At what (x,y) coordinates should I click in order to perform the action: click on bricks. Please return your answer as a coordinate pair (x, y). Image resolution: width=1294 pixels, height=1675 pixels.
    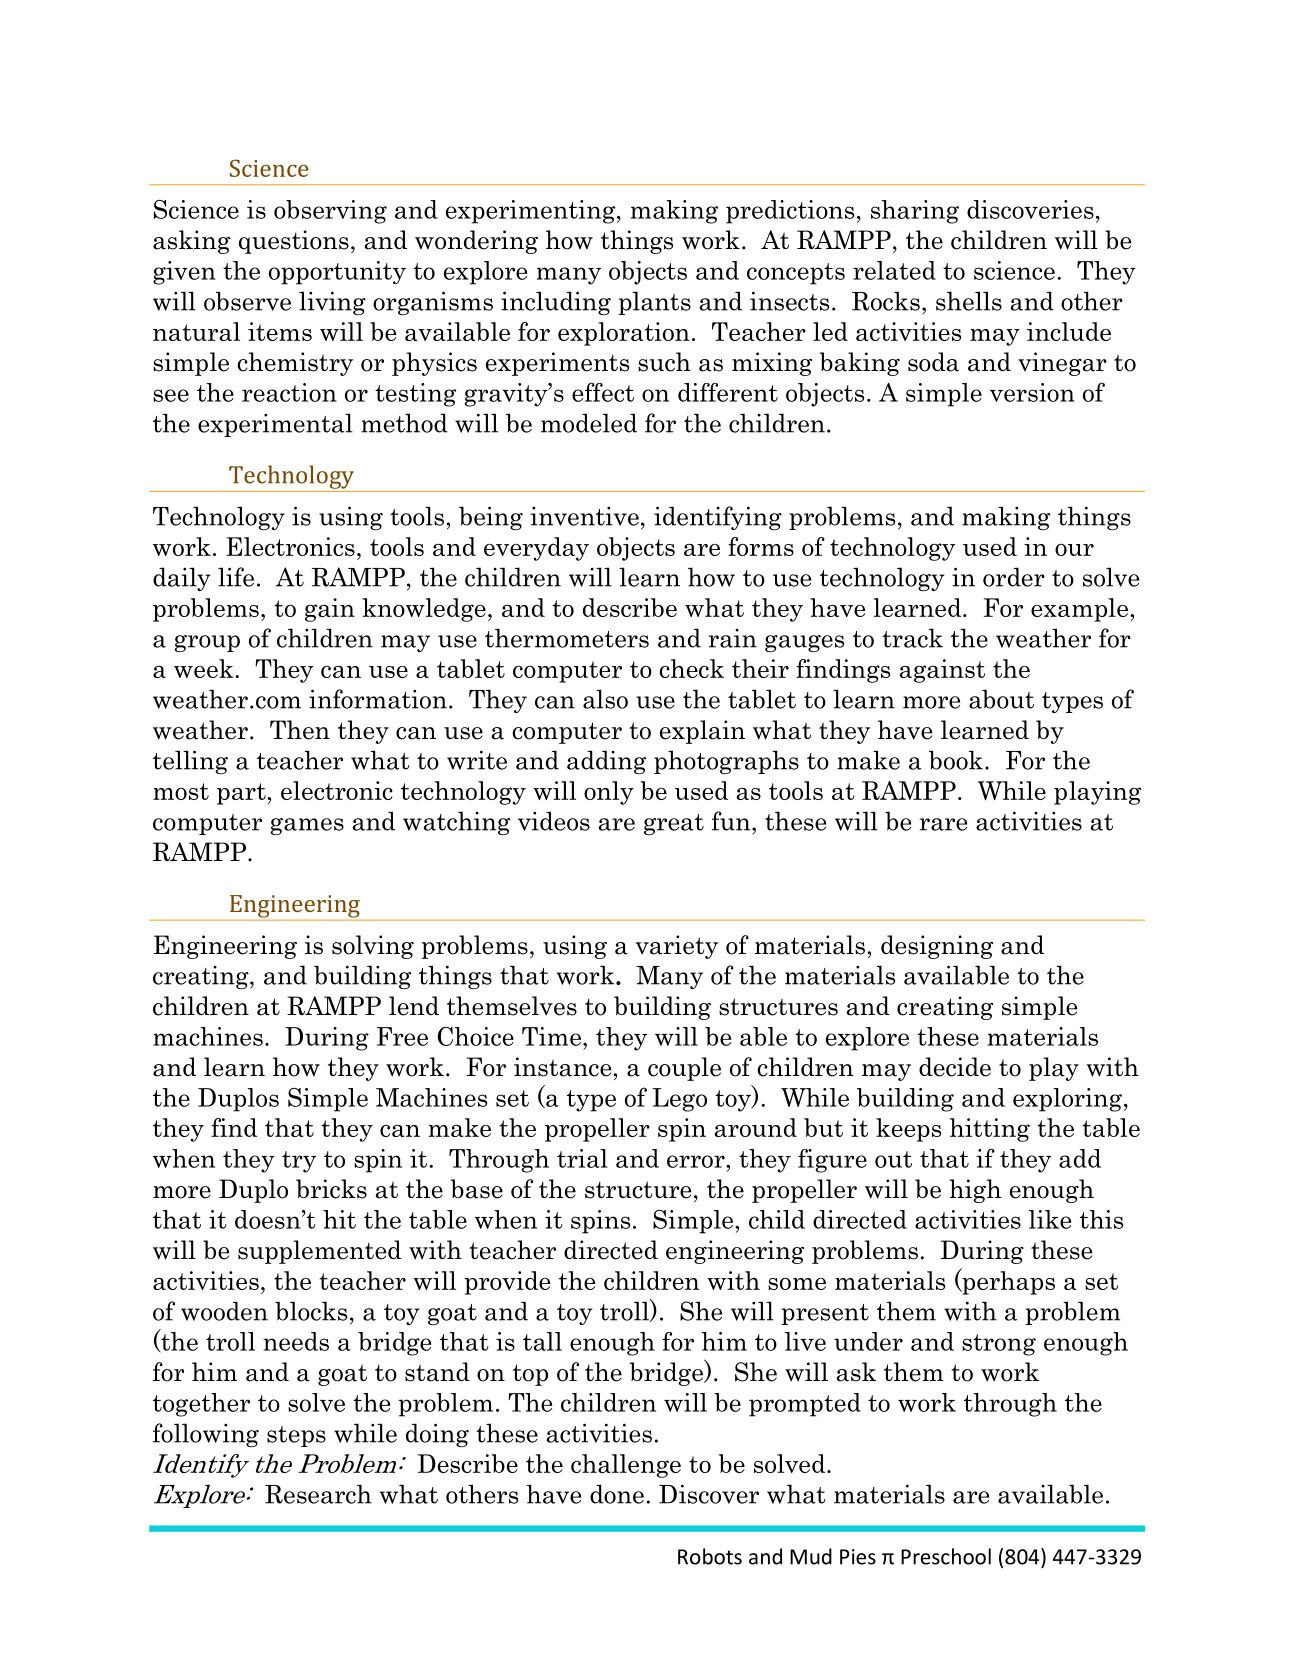
    Looking at the image, I should click on (331, 1189).
